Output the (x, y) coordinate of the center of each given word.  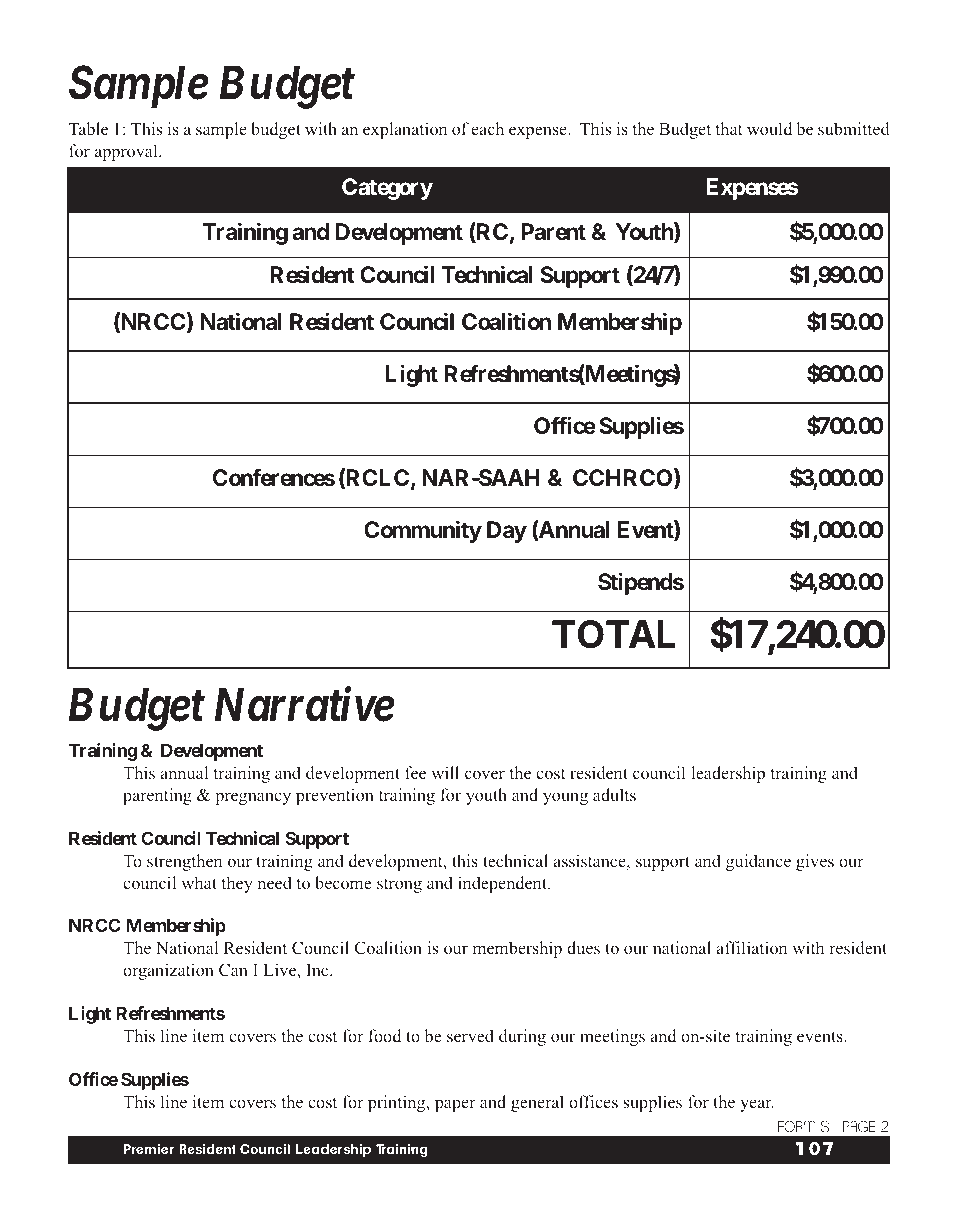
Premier (148, 1149)
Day (507, 532)
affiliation (751, 947)
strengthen (184, 862)
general (537, 1103)
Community (423, 531)
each (487, 128)
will (445, 772)
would (769, 128)
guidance (758, 862)
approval (127, 152)
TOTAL (613, 634)
